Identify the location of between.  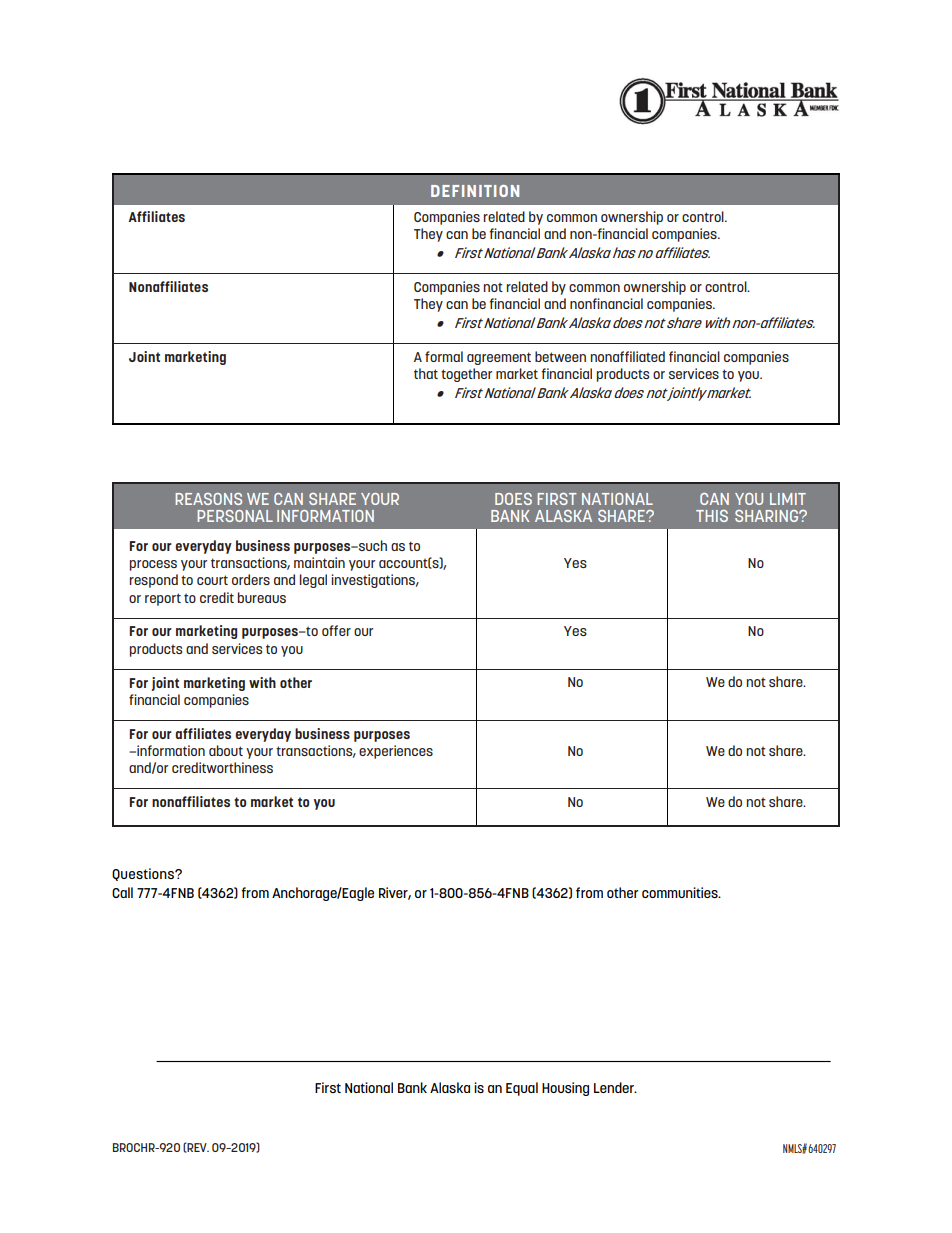
(560, 356).
